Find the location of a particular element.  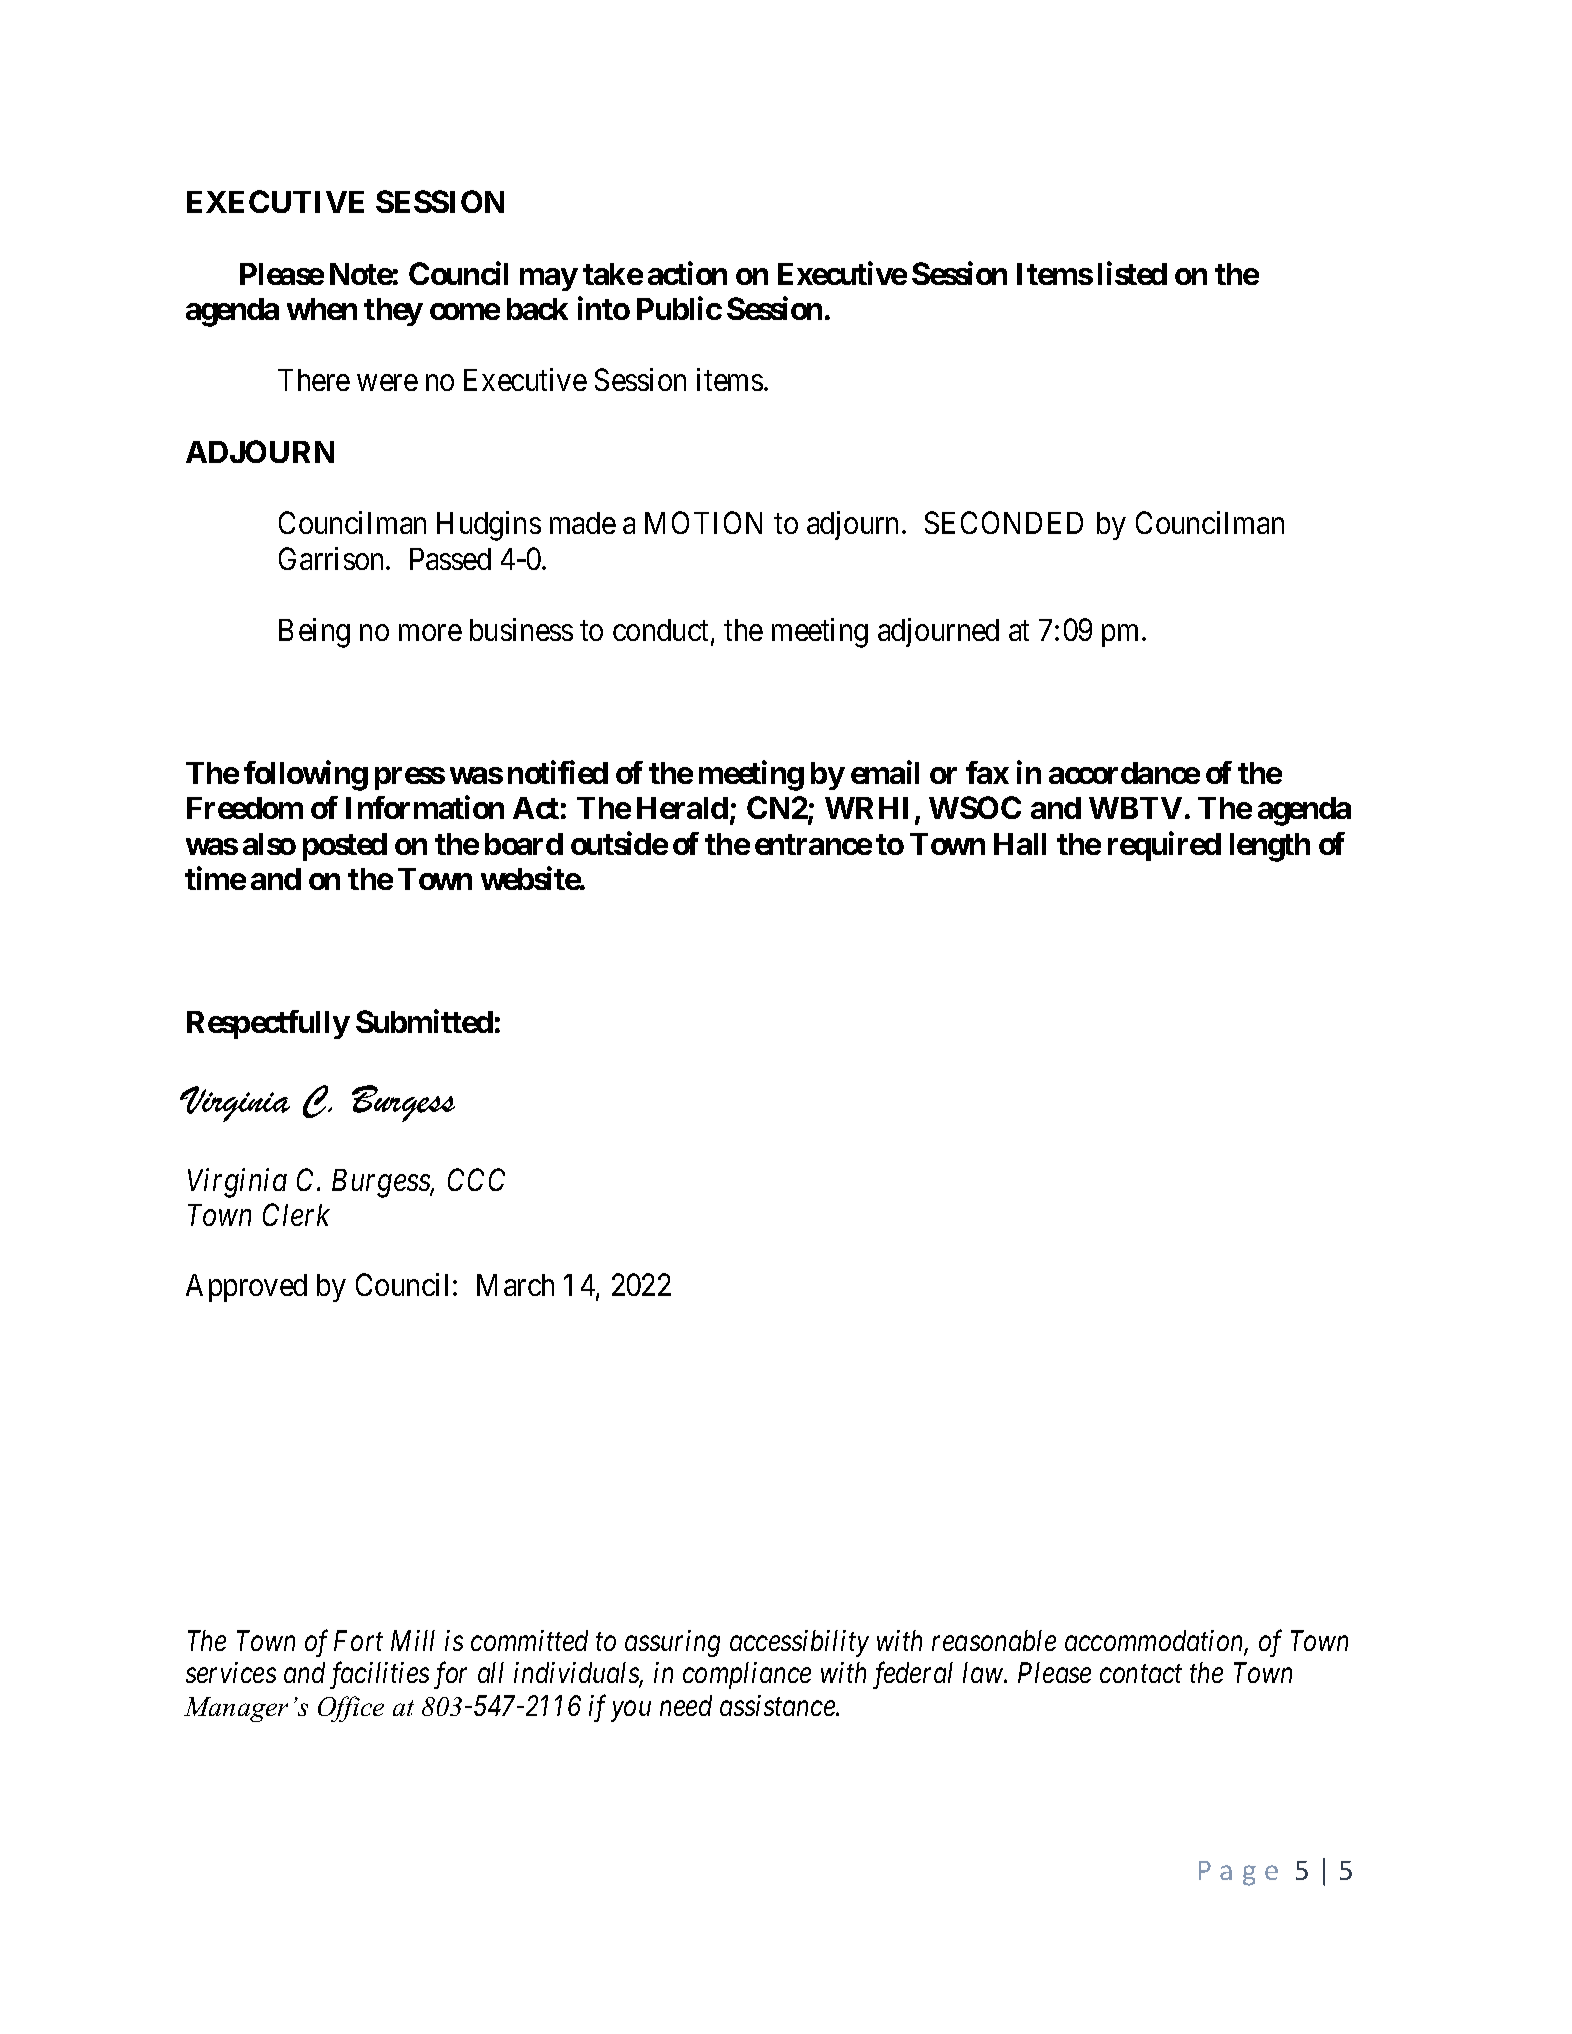

compliance is located at coordinates (747, 1675).
